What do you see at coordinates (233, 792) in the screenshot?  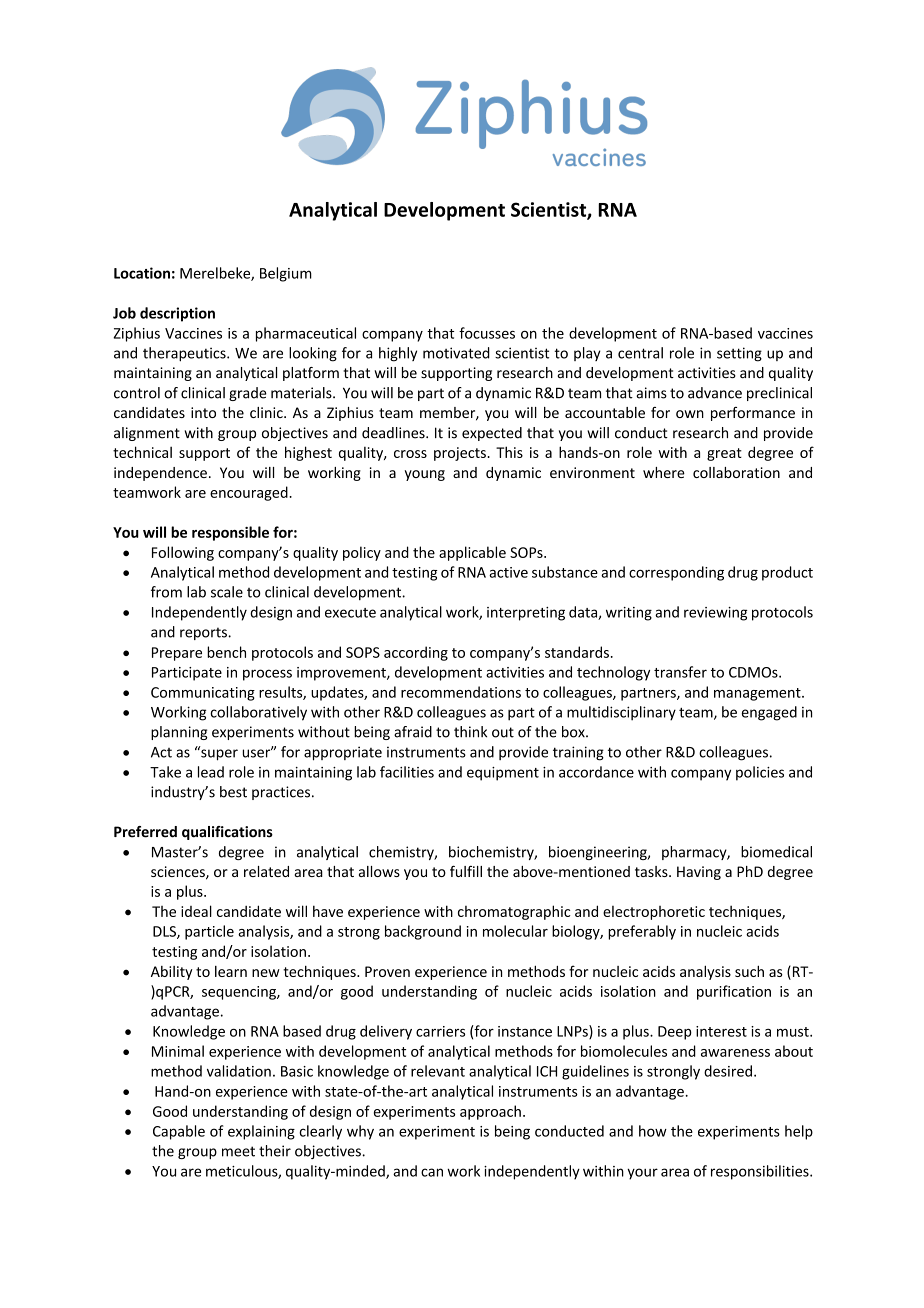 I see `best` at bounding box center [233, 792].
